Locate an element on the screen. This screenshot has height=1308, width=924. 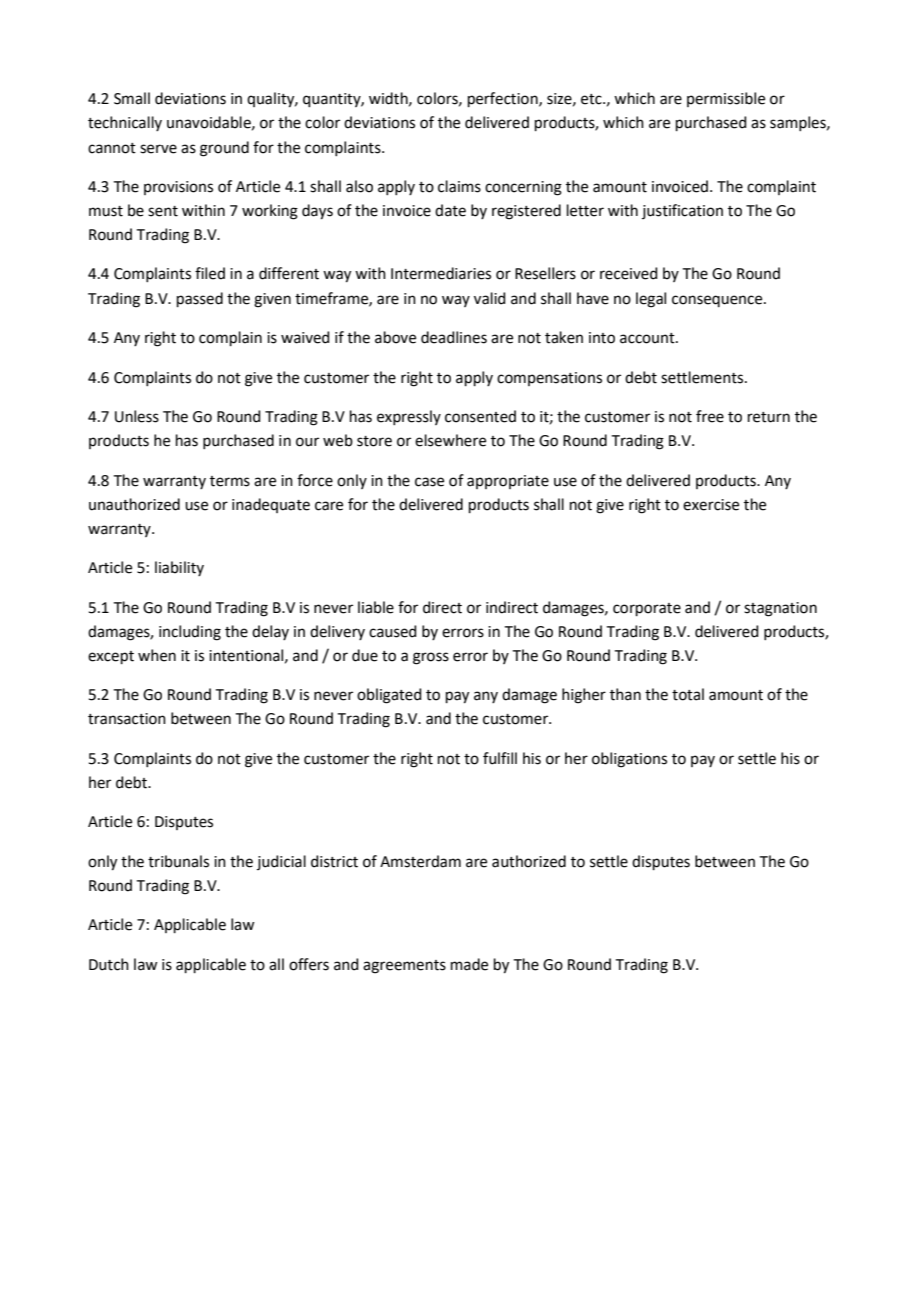
serve is located at coordinates (158, 149).
